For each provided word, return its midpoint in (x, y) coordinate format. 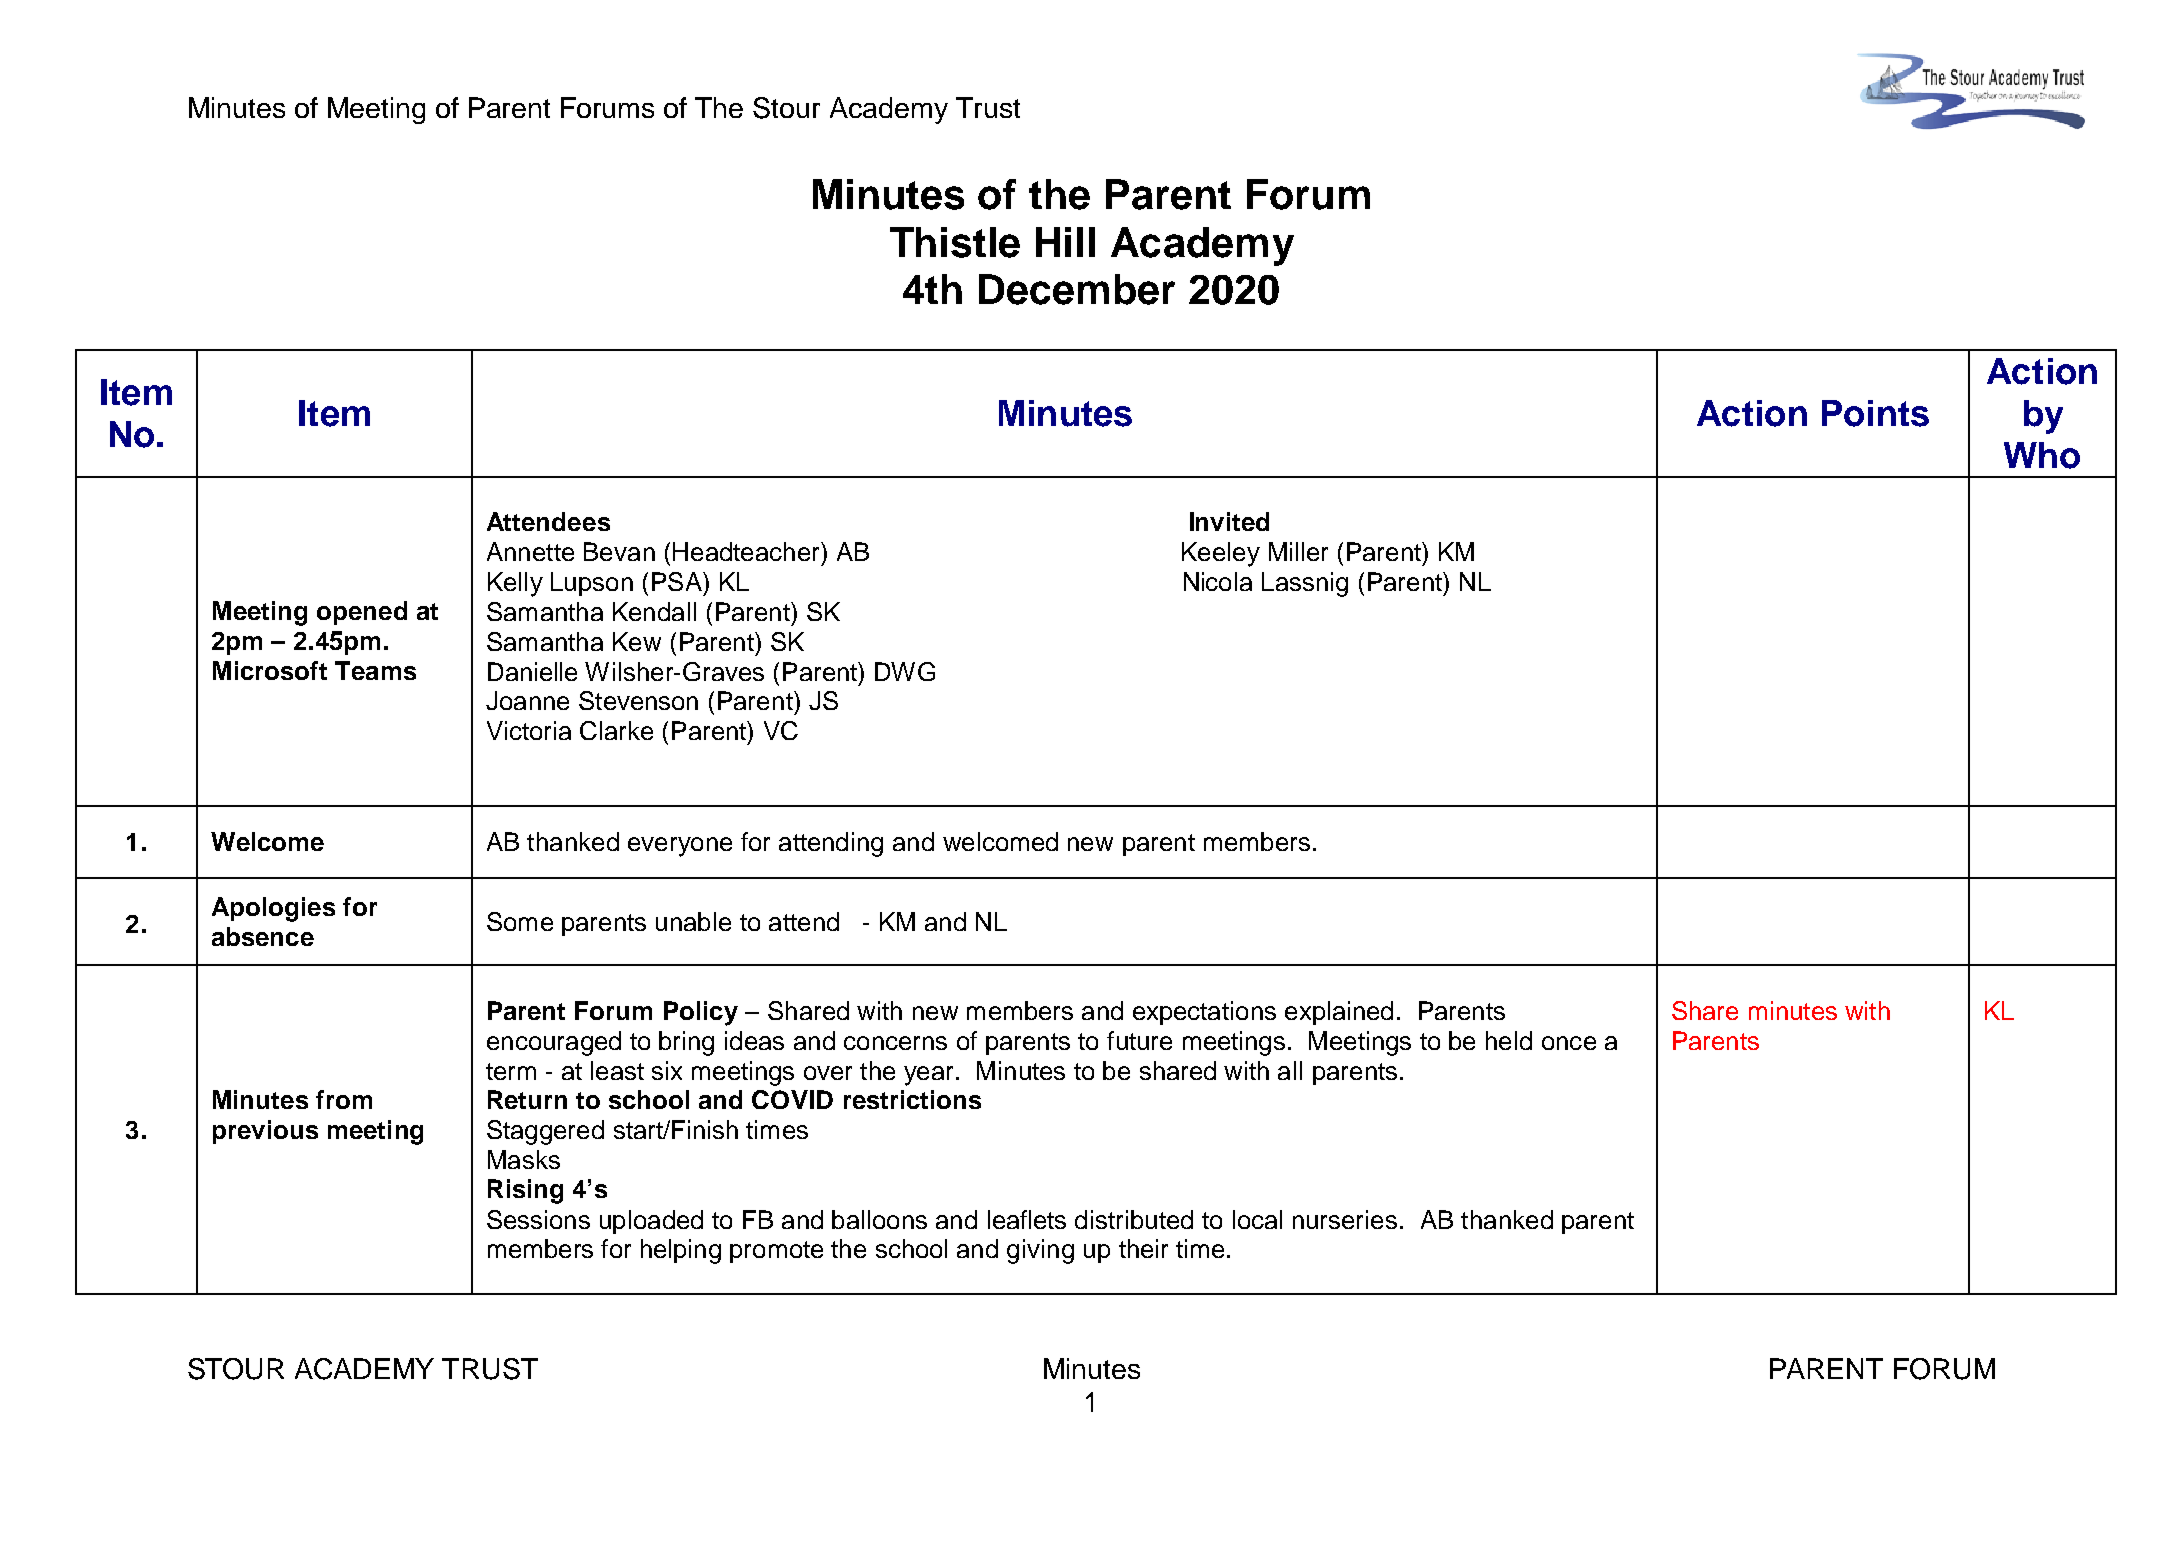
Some (520, 921)
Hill (1065, 242)
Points (1875, 413)
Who (2042, 455)
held (1509, 1040)
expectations (1204, 1013)
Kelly (515, 584)
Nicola (1218, 581)
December (1077, 289)
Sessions (538, 1219)
